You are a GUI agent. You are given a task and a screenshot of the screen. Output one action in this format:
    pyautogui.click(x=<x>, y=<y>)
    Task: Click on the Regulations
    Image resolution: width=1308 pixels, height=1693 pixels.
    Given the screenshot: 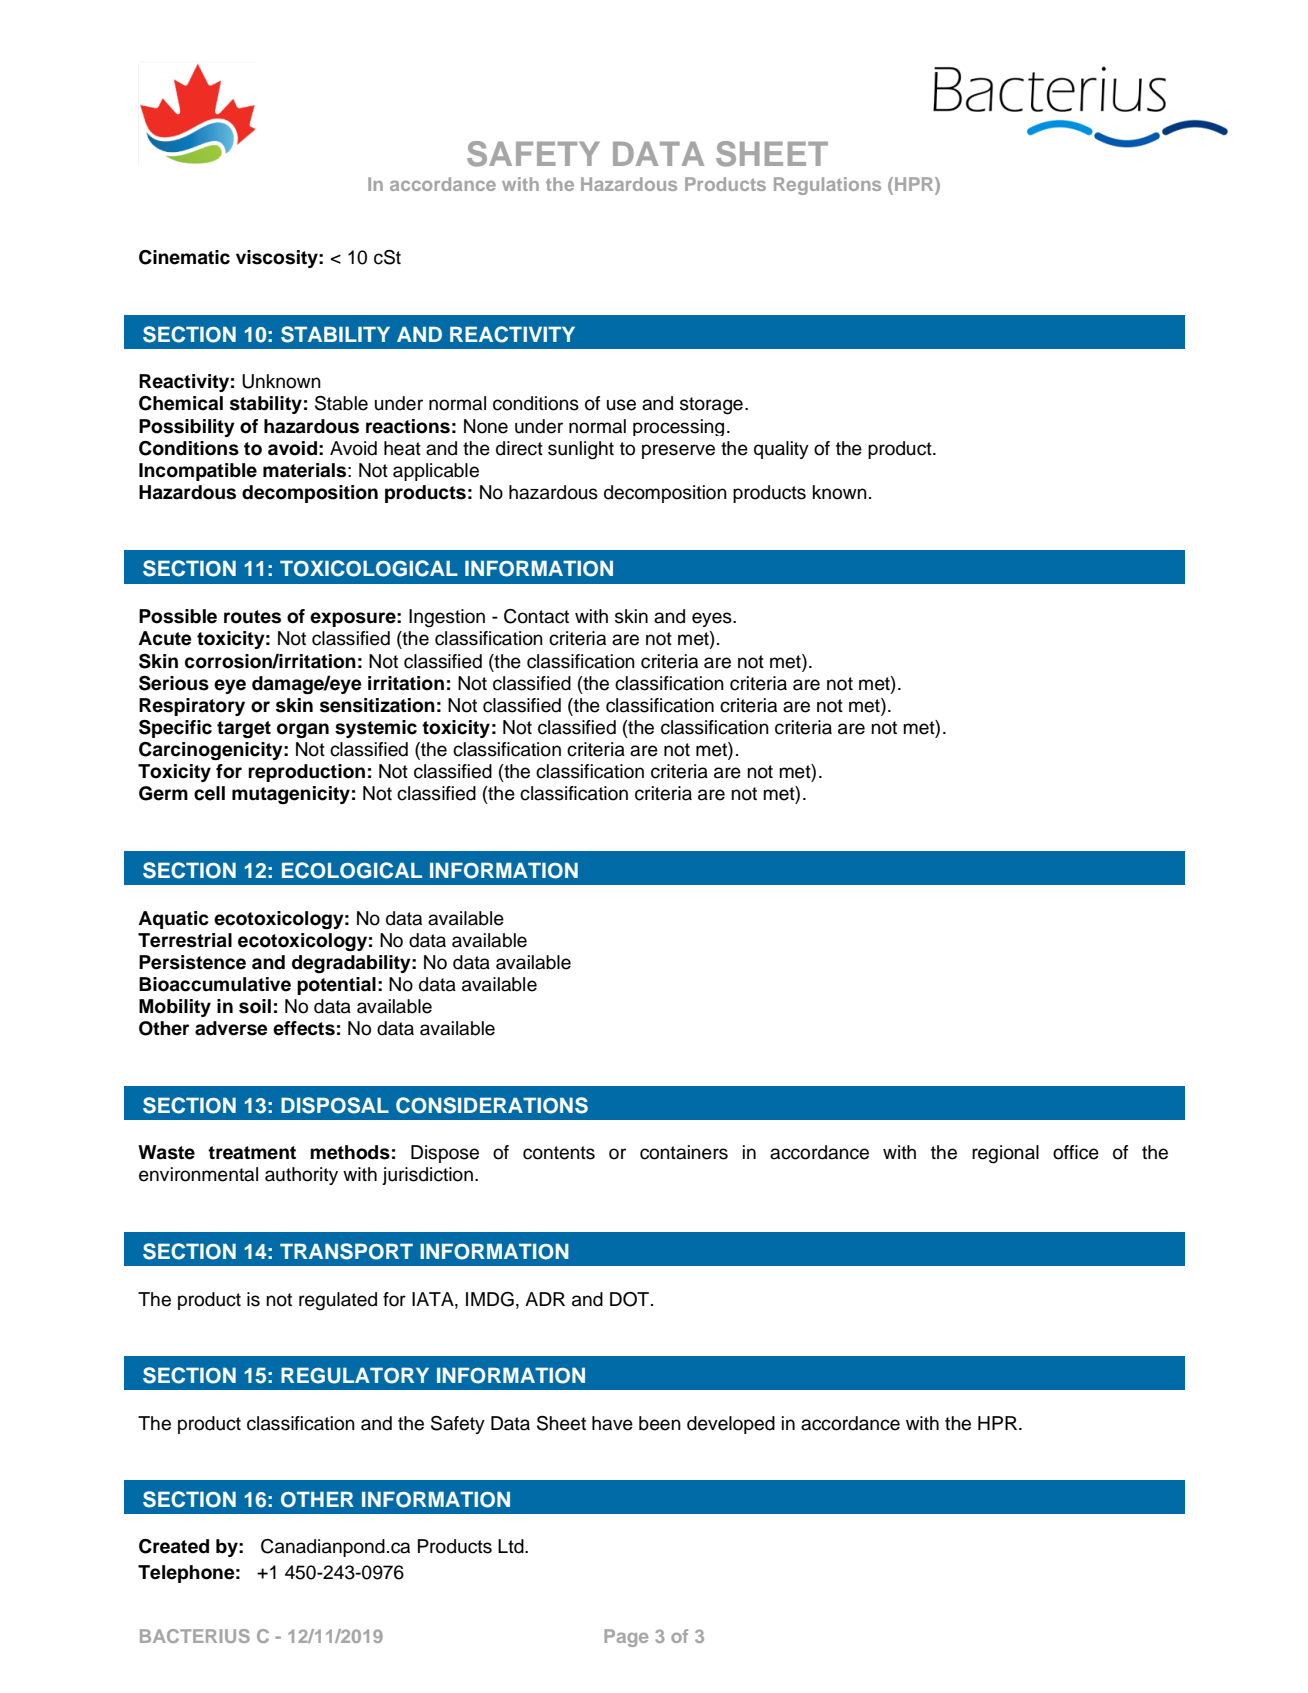 What is the action you would take?
    pyautogui.click(x=827, y=186)
